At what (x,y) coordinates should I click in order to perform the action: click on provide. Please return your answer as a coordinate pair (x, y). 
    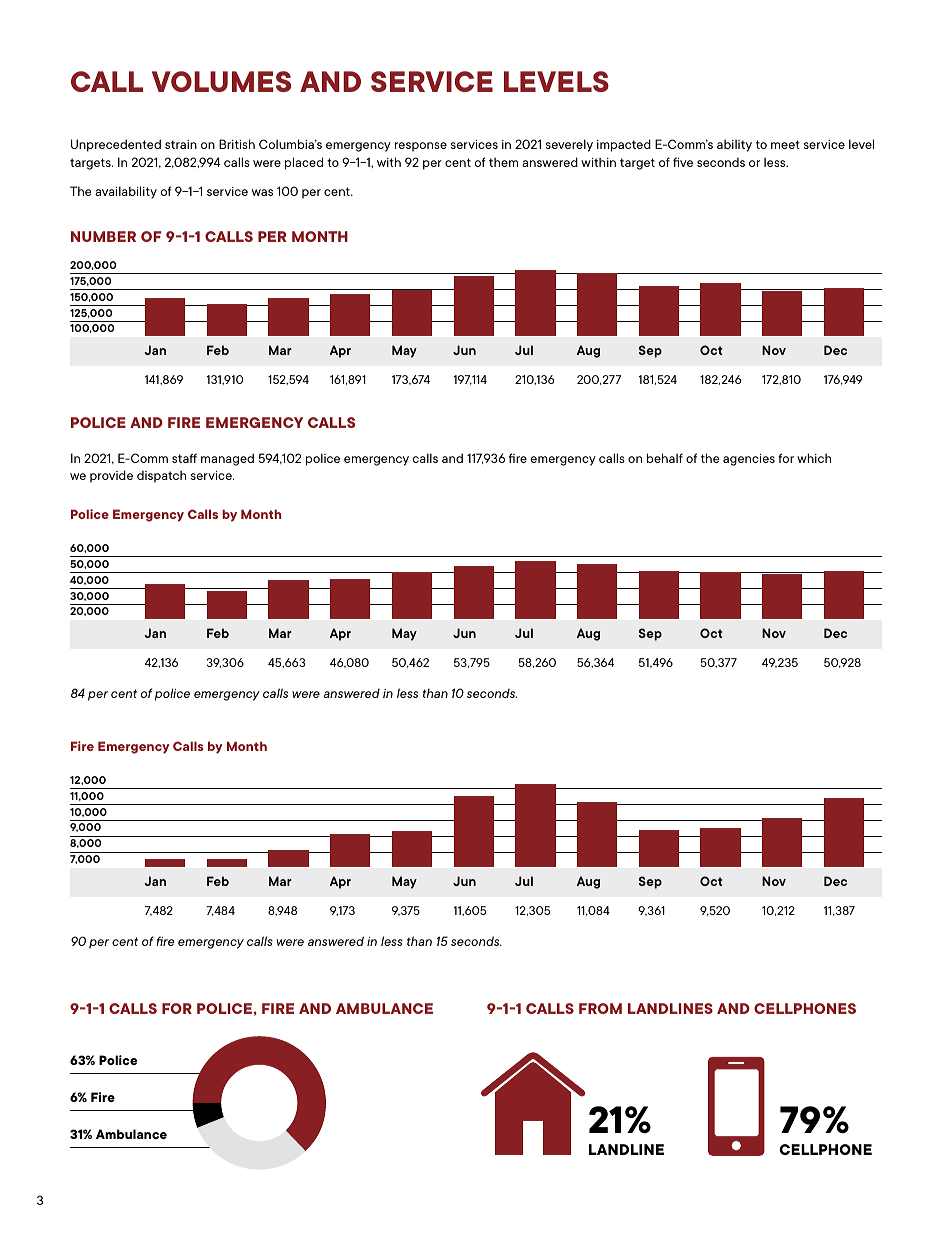
    Looking at the image, I should click on (111, 476).
